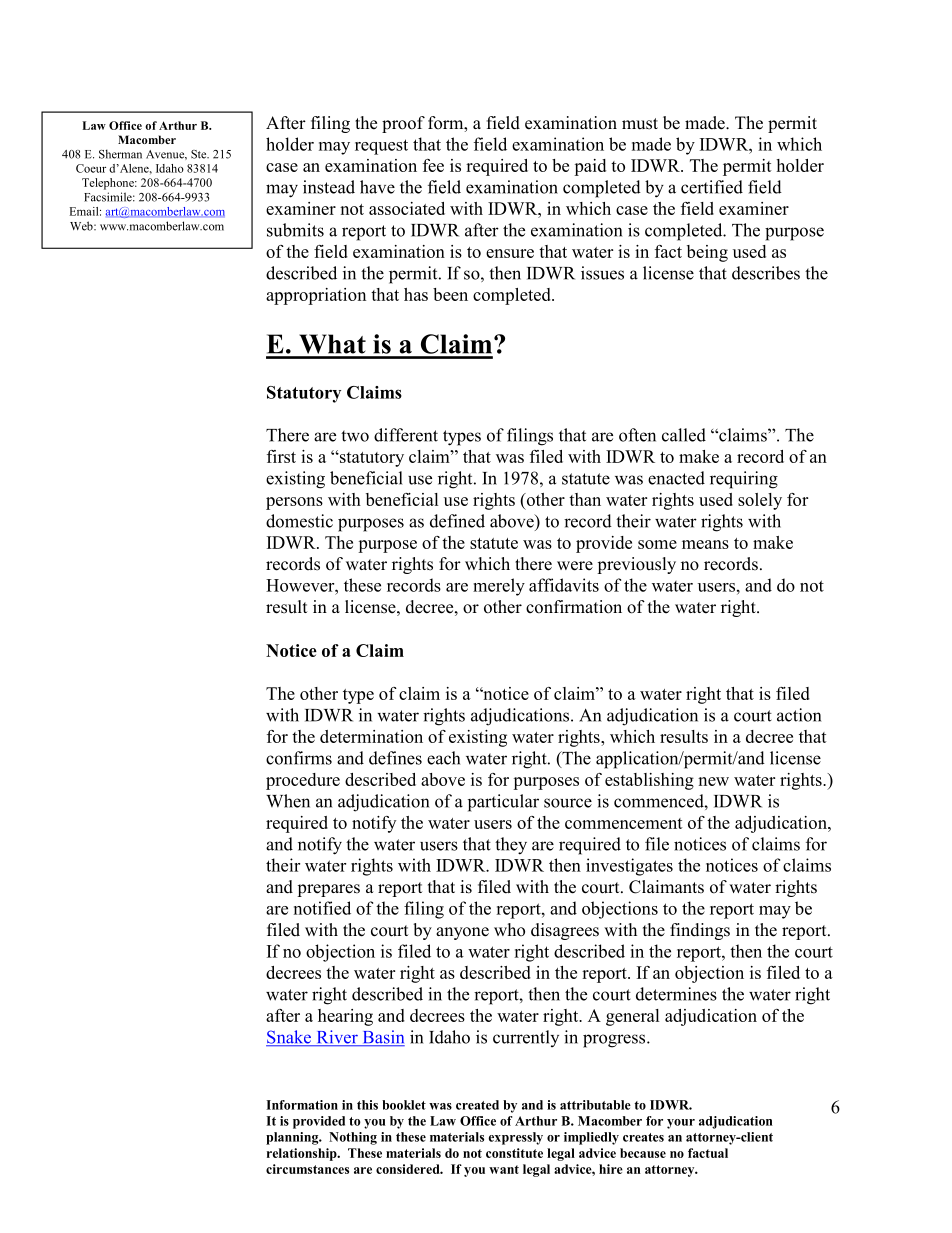  What do you see at coordinates (120, 154) in the document?
I see `Sherman` at bounding box center [120, 154].
